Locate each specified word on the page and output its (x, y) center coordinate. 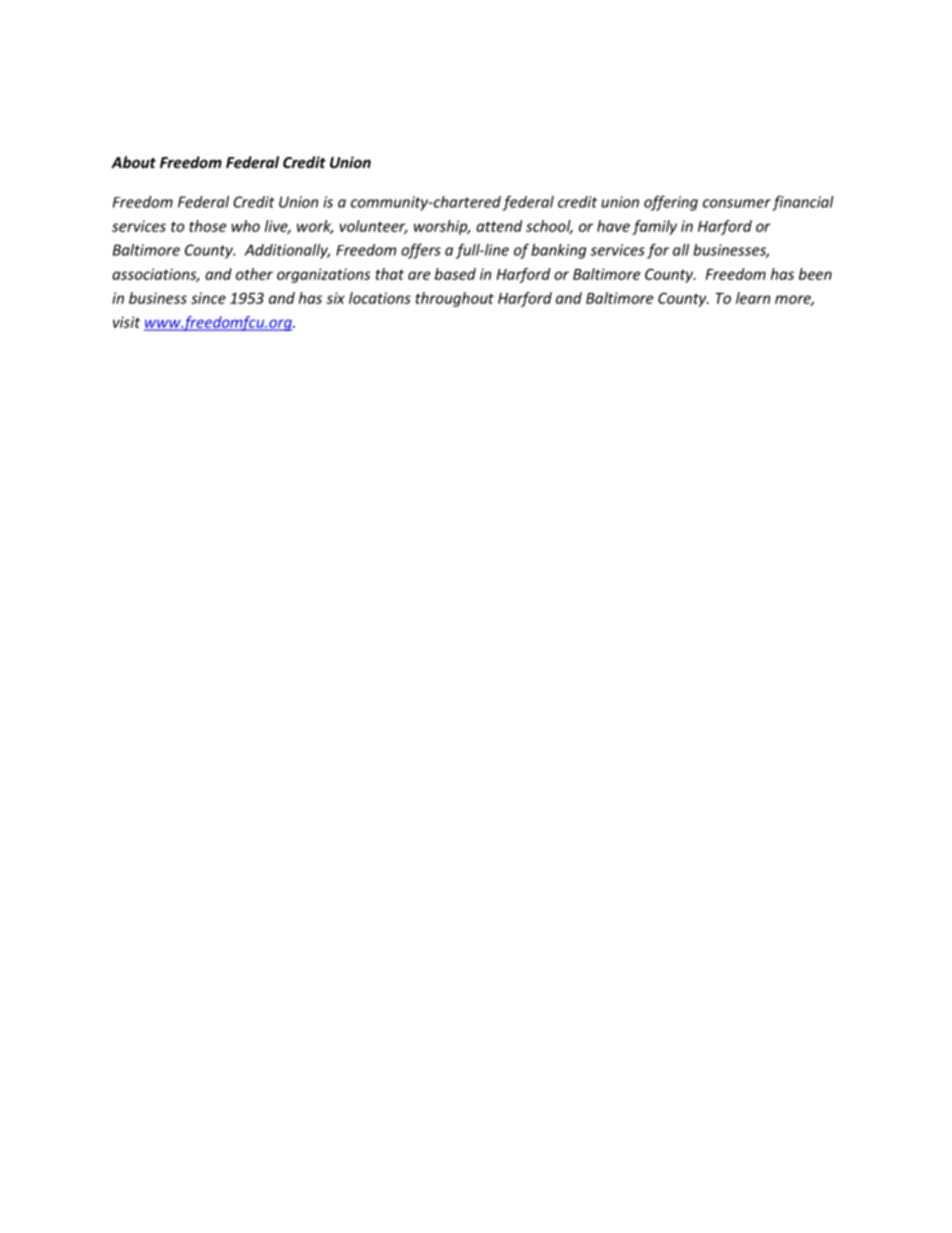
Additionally (287, 251)
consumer (737, 203)
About (133, 162)
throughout (454, 299)
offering (671, 203)
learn (753, 298)
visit (126, 322)
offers (421, 251)
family (654, 227)
